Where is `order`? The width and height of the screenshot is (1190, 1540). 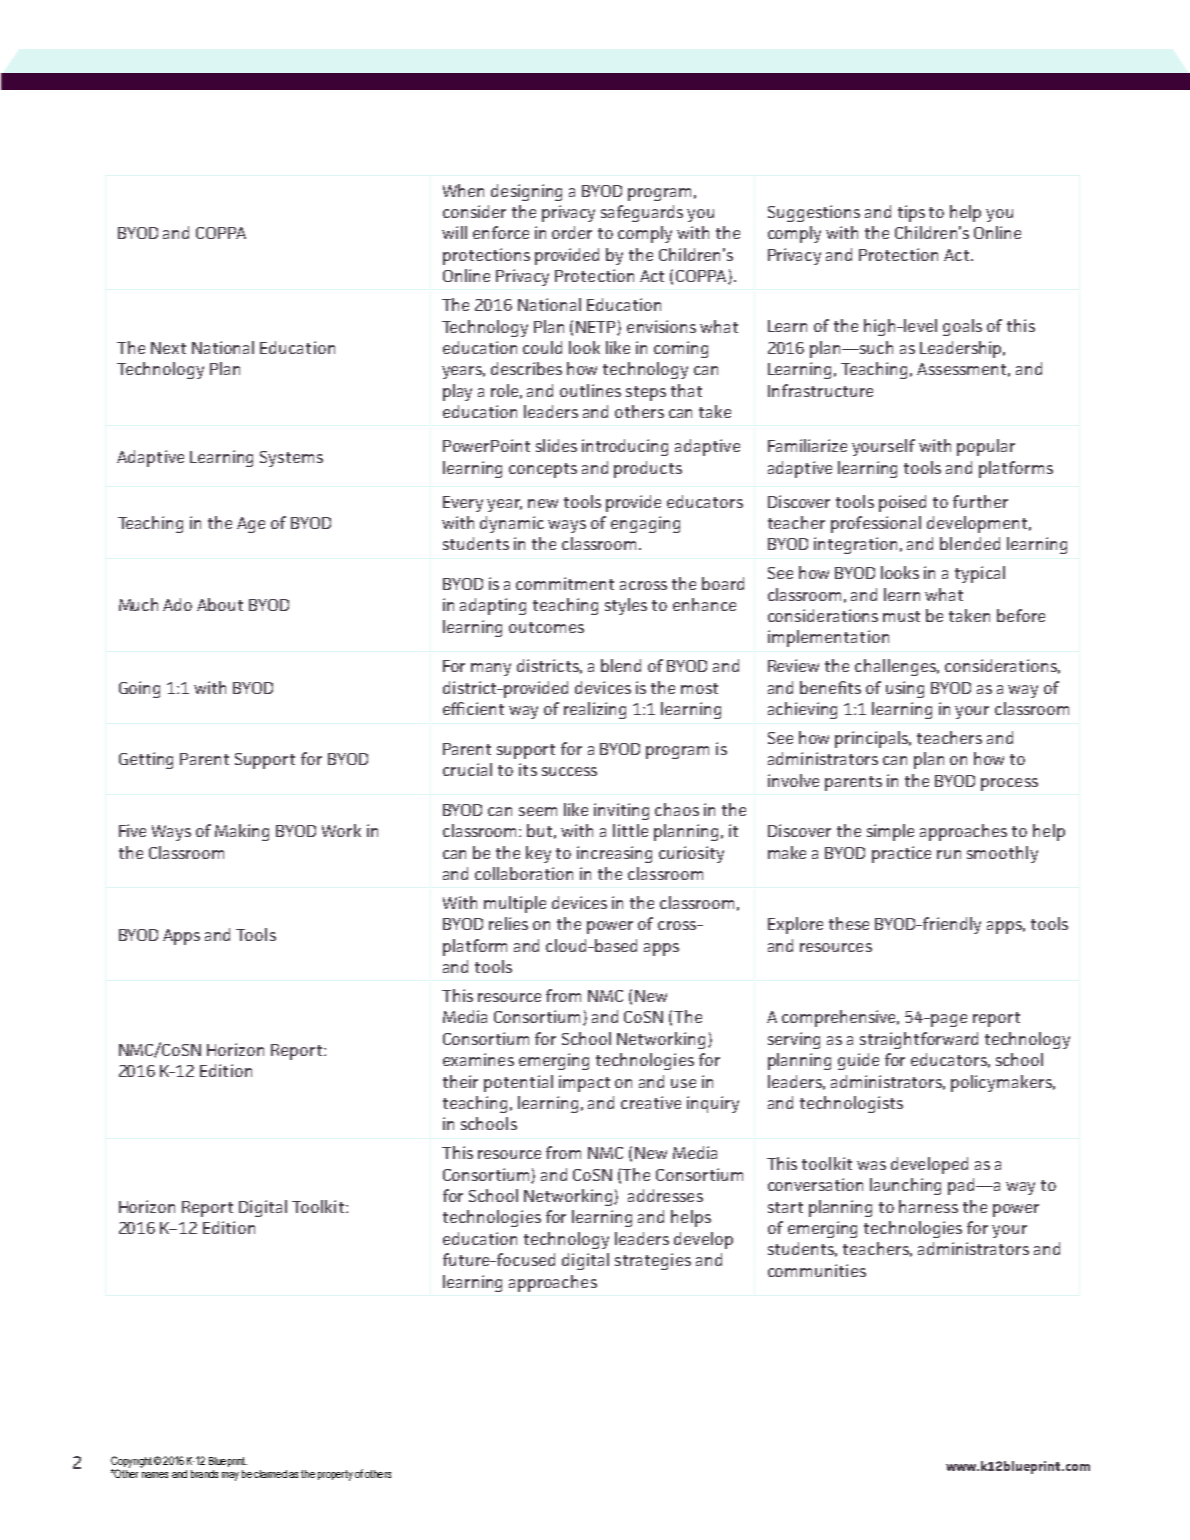 order is located at coordinates (572, 232).
